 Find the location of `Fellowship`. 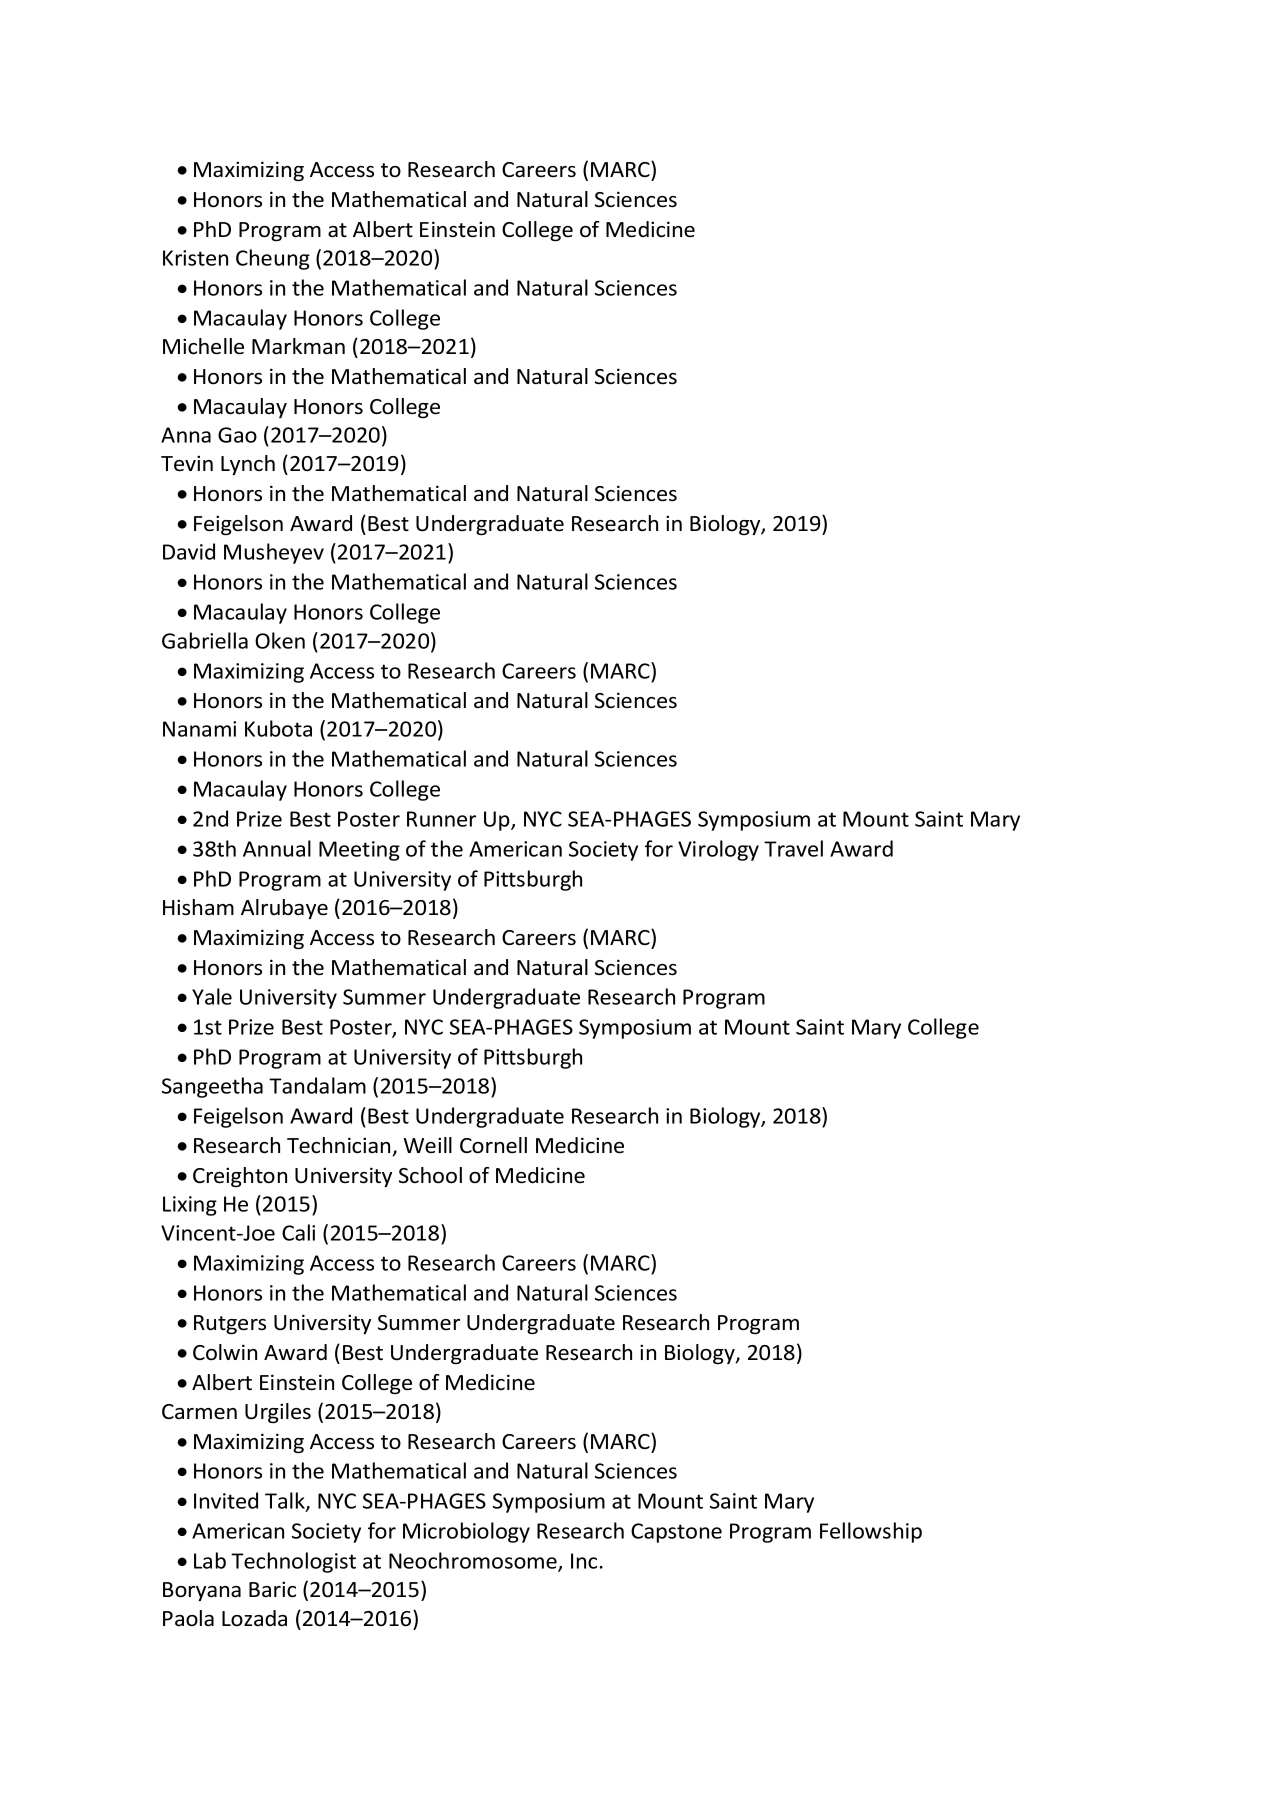

Fellowship is located at coordinates (871, 1532).
